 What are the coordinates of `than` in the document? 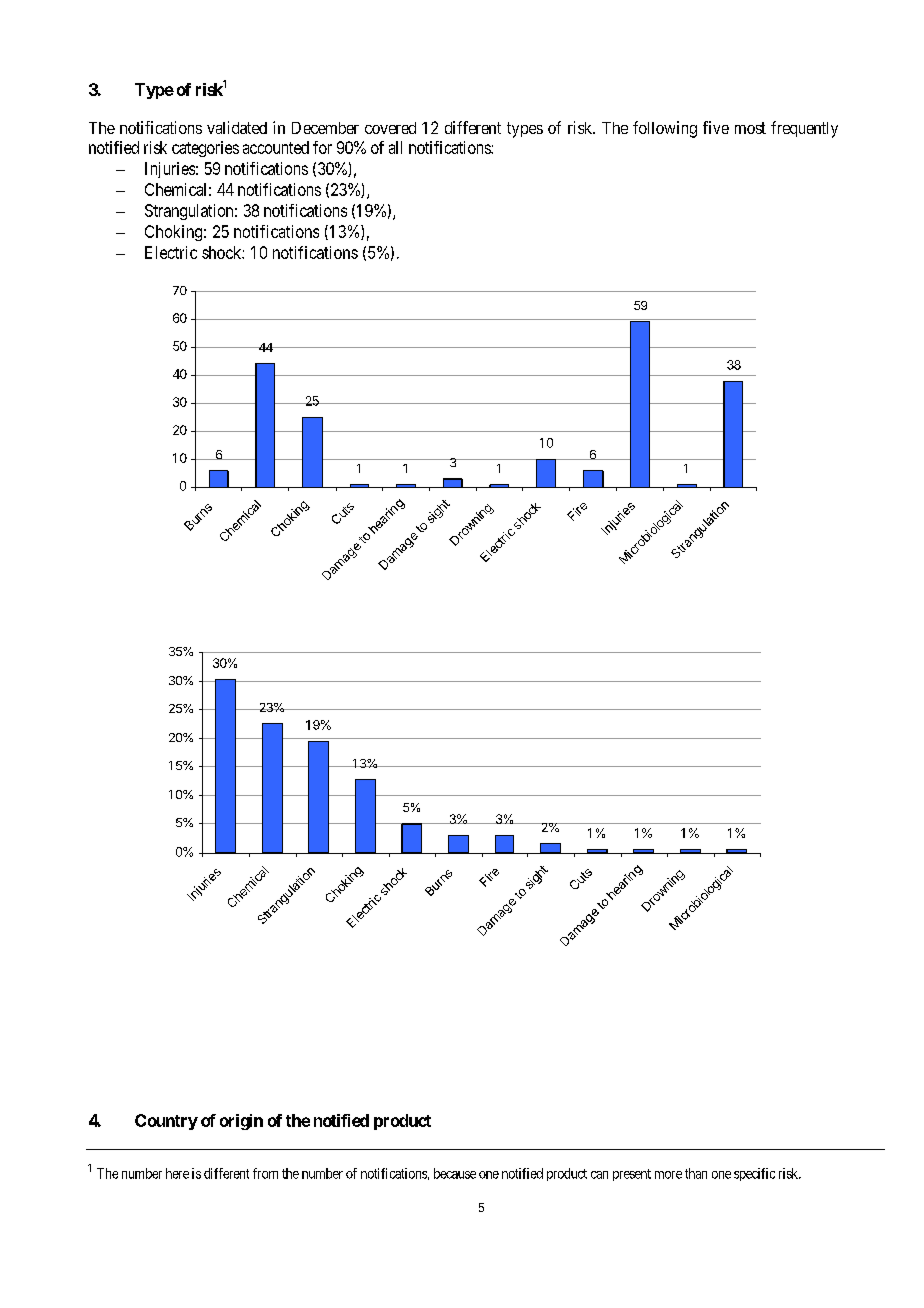 It's located at (696, 1173).
